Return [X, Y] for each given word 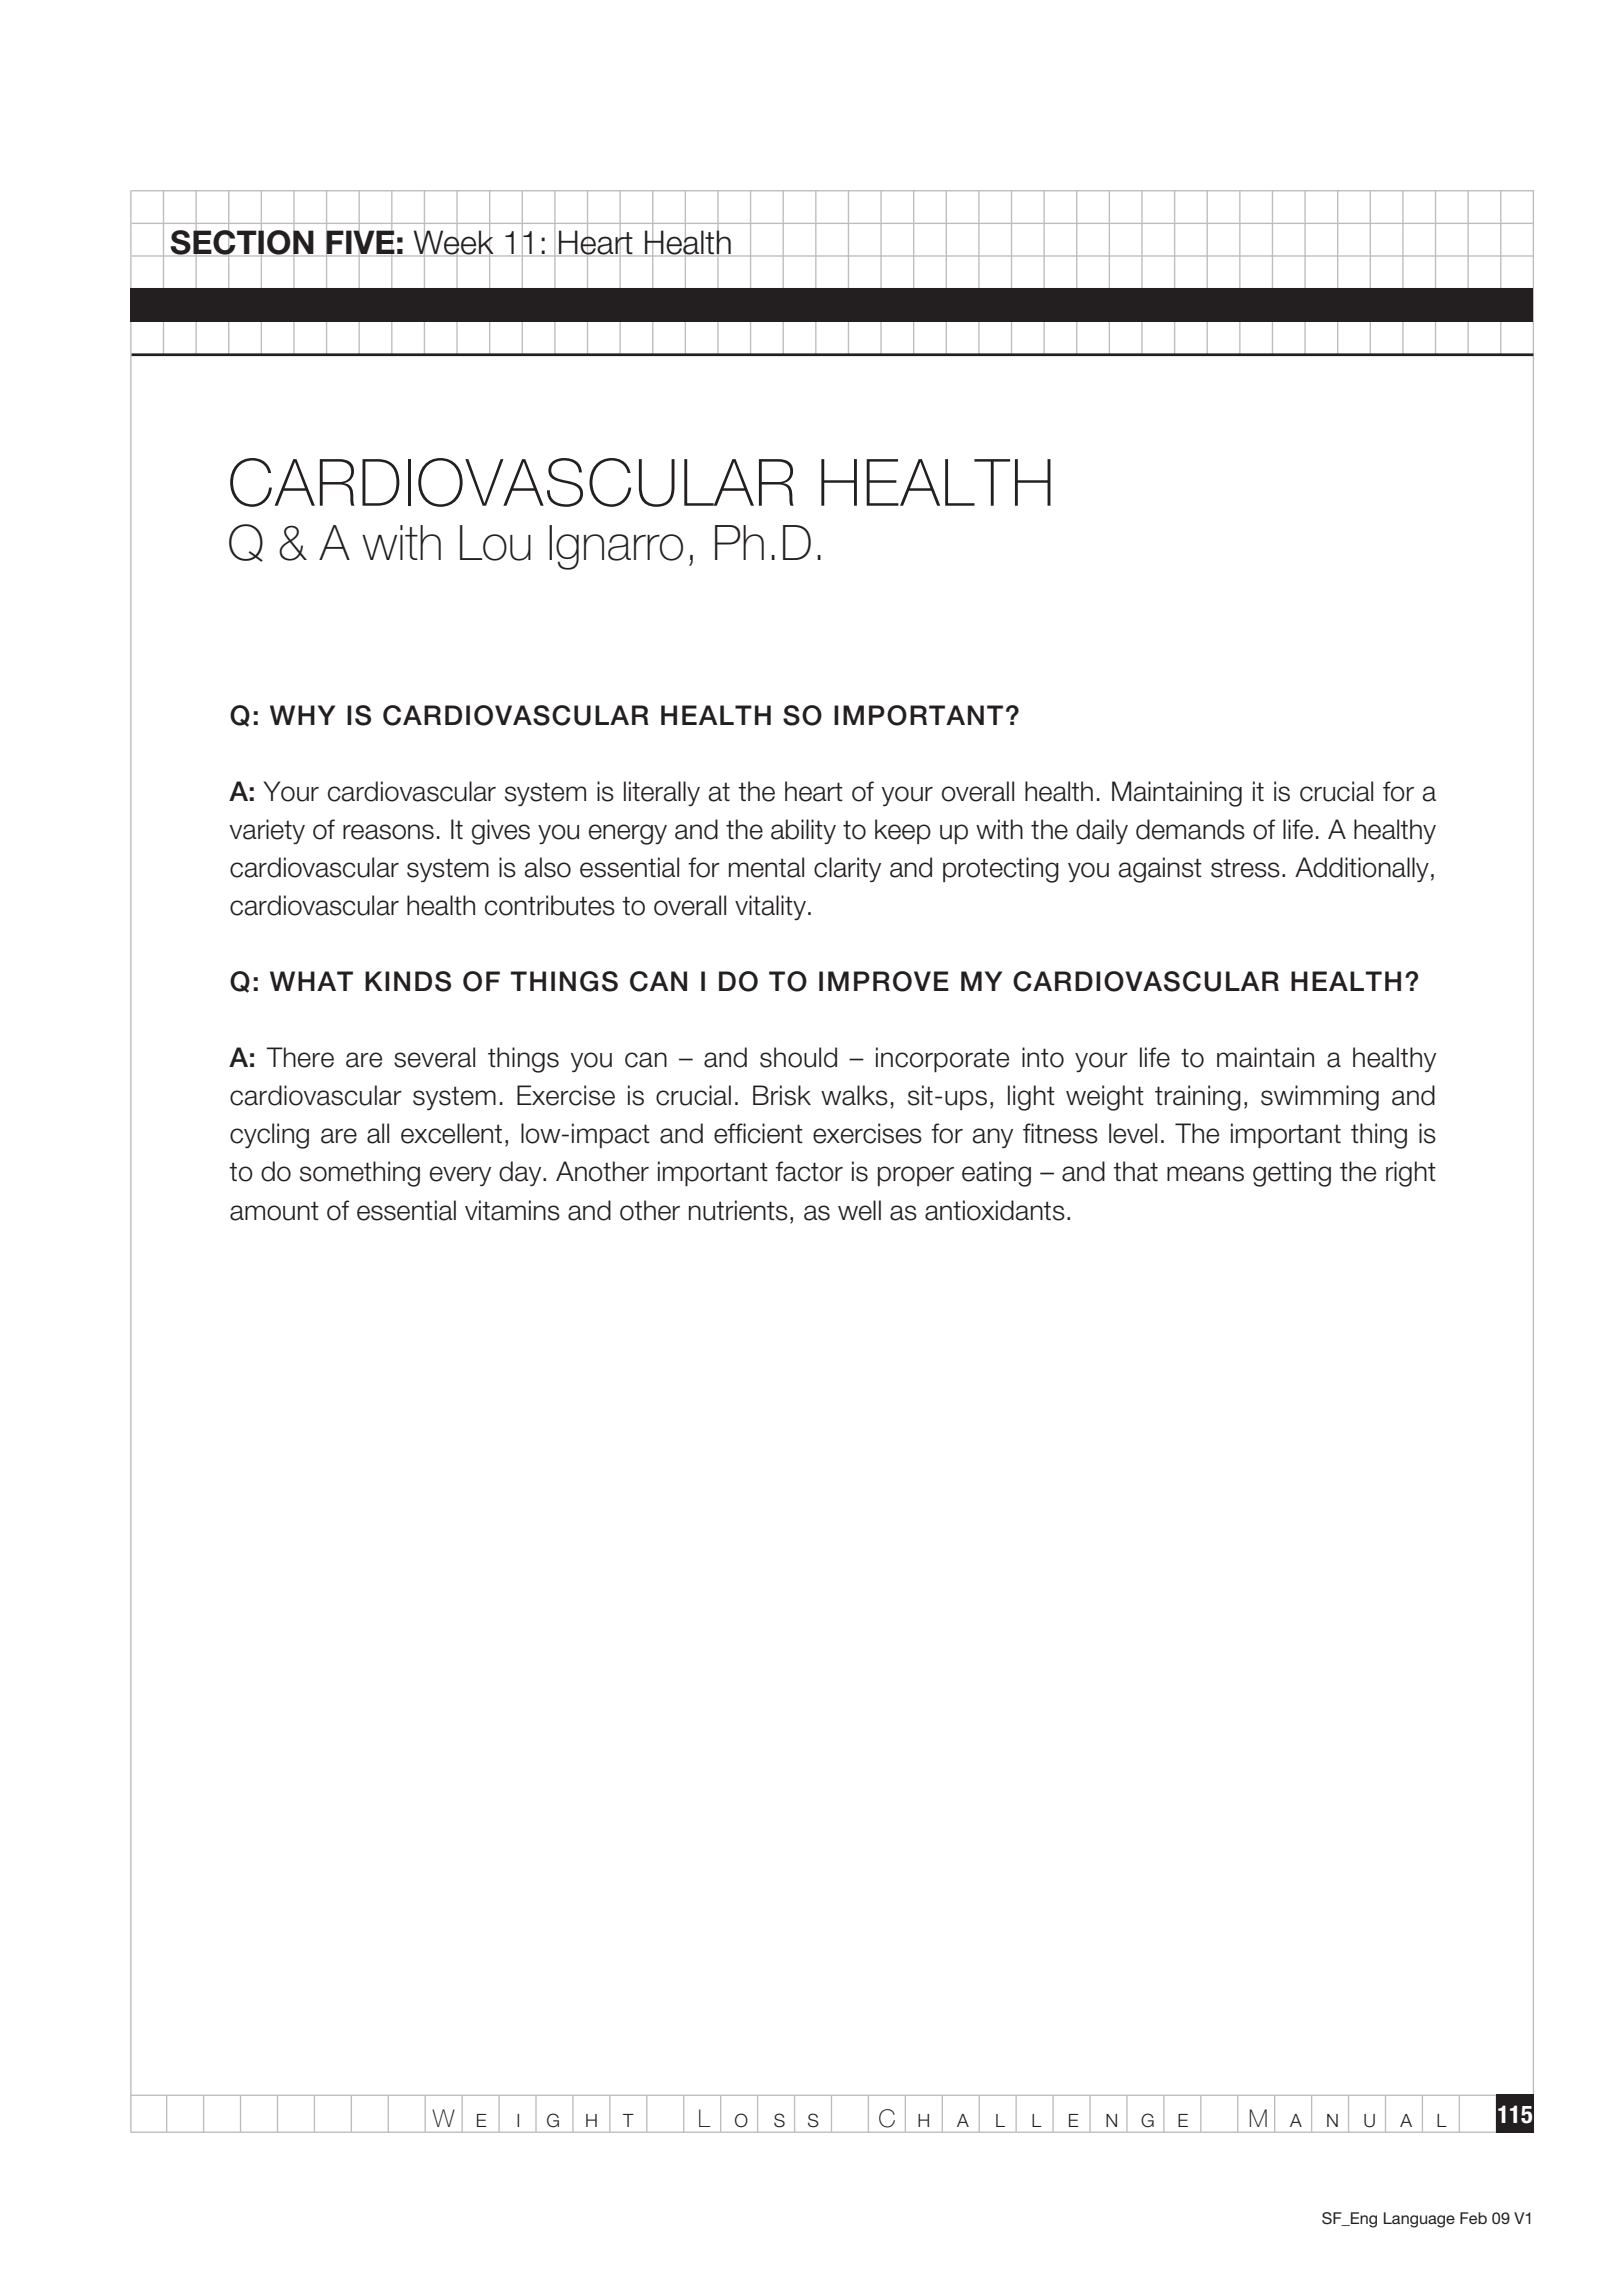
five [360, 242]
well [859, 1210]
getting [1292, 1174]
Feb [1473, 2218]
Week [453, 242]
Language [1419, 2220]
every [460, 1176]
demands [1190, 829]
